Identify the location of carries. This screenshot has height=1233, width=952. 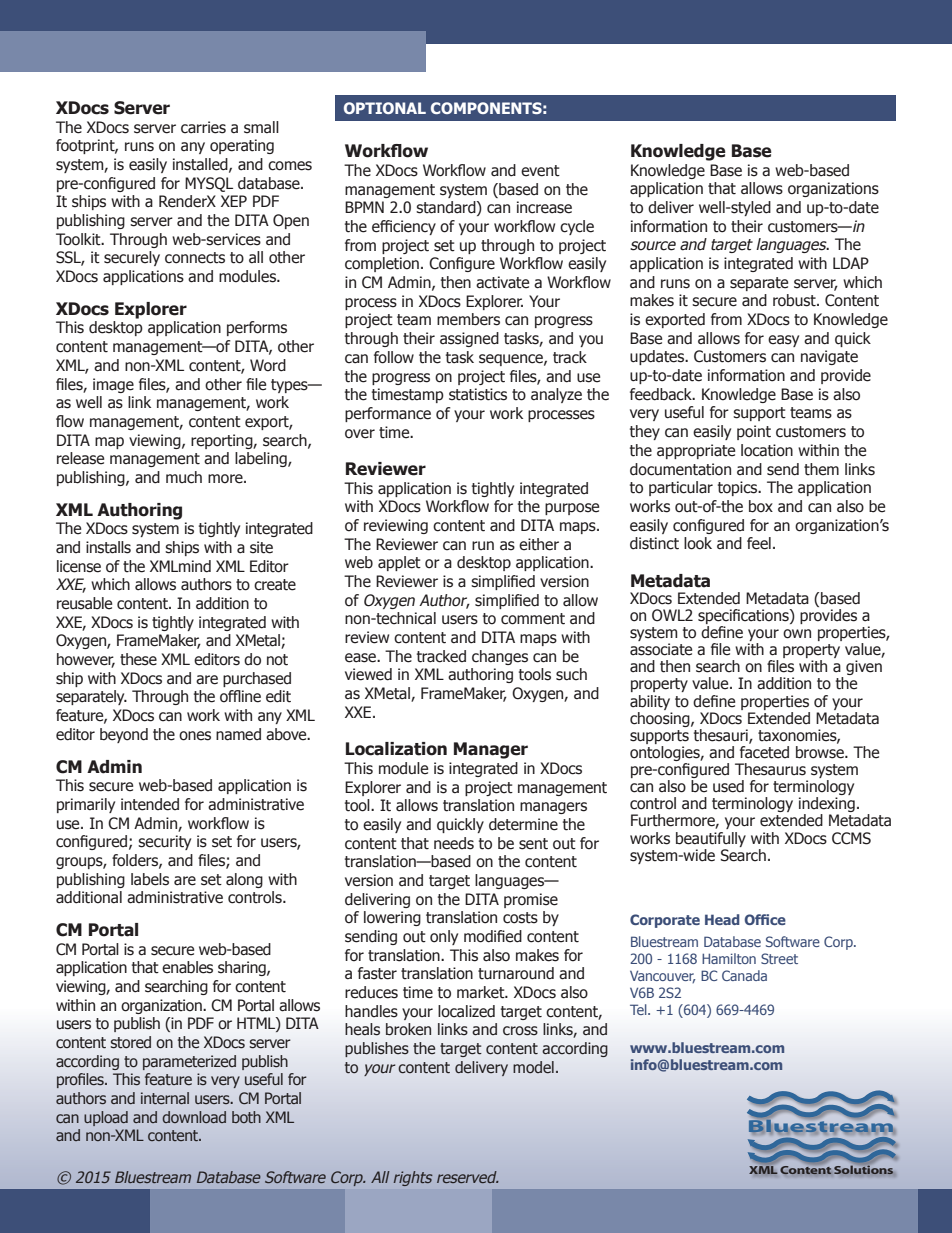
(203, 127).
